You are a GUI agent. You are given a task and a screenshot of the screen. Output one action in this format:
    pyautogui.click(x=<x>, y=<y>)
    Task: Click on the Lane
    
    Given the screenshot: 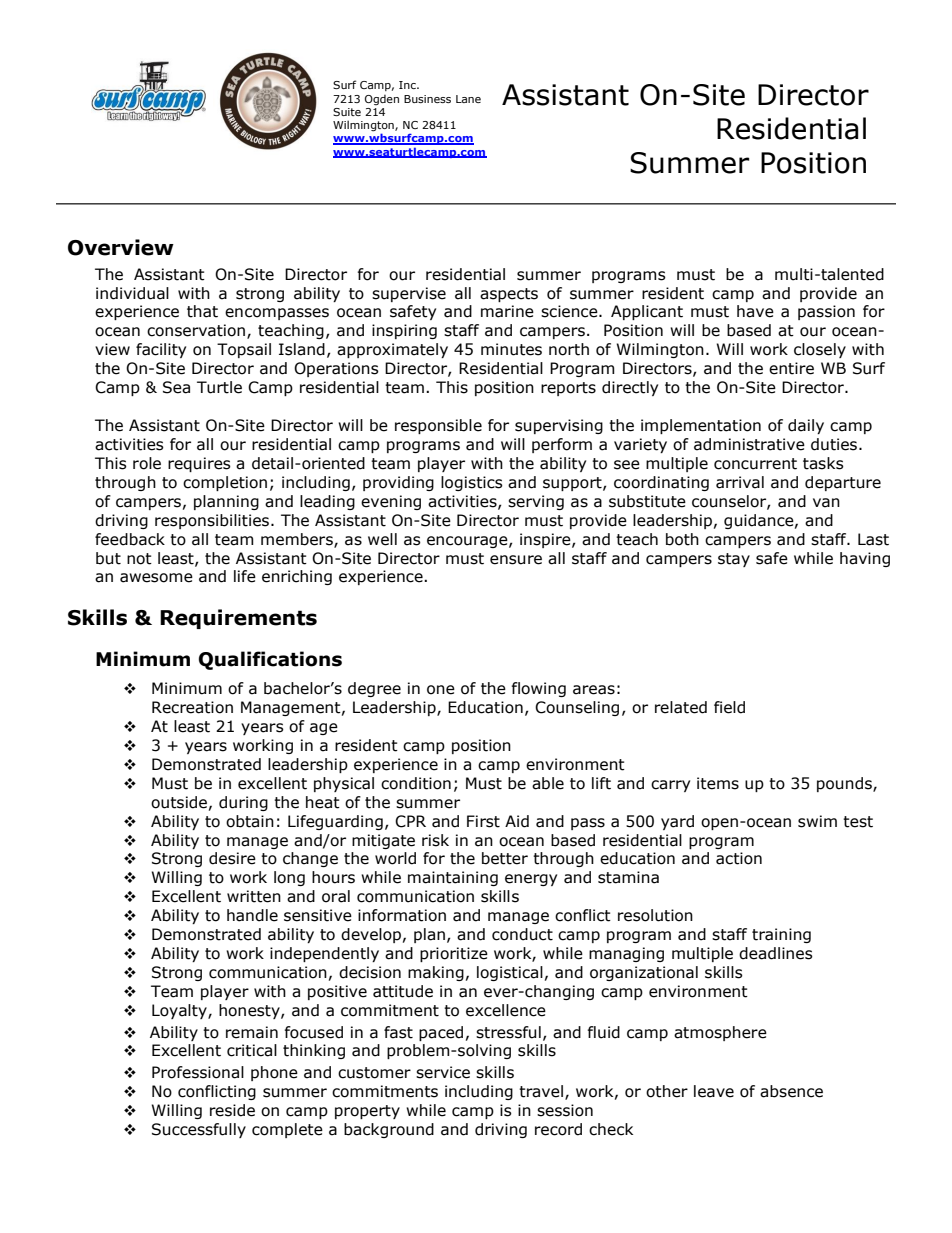 What is the action you would take?
    pyautogui.click(x=468, y=99)
